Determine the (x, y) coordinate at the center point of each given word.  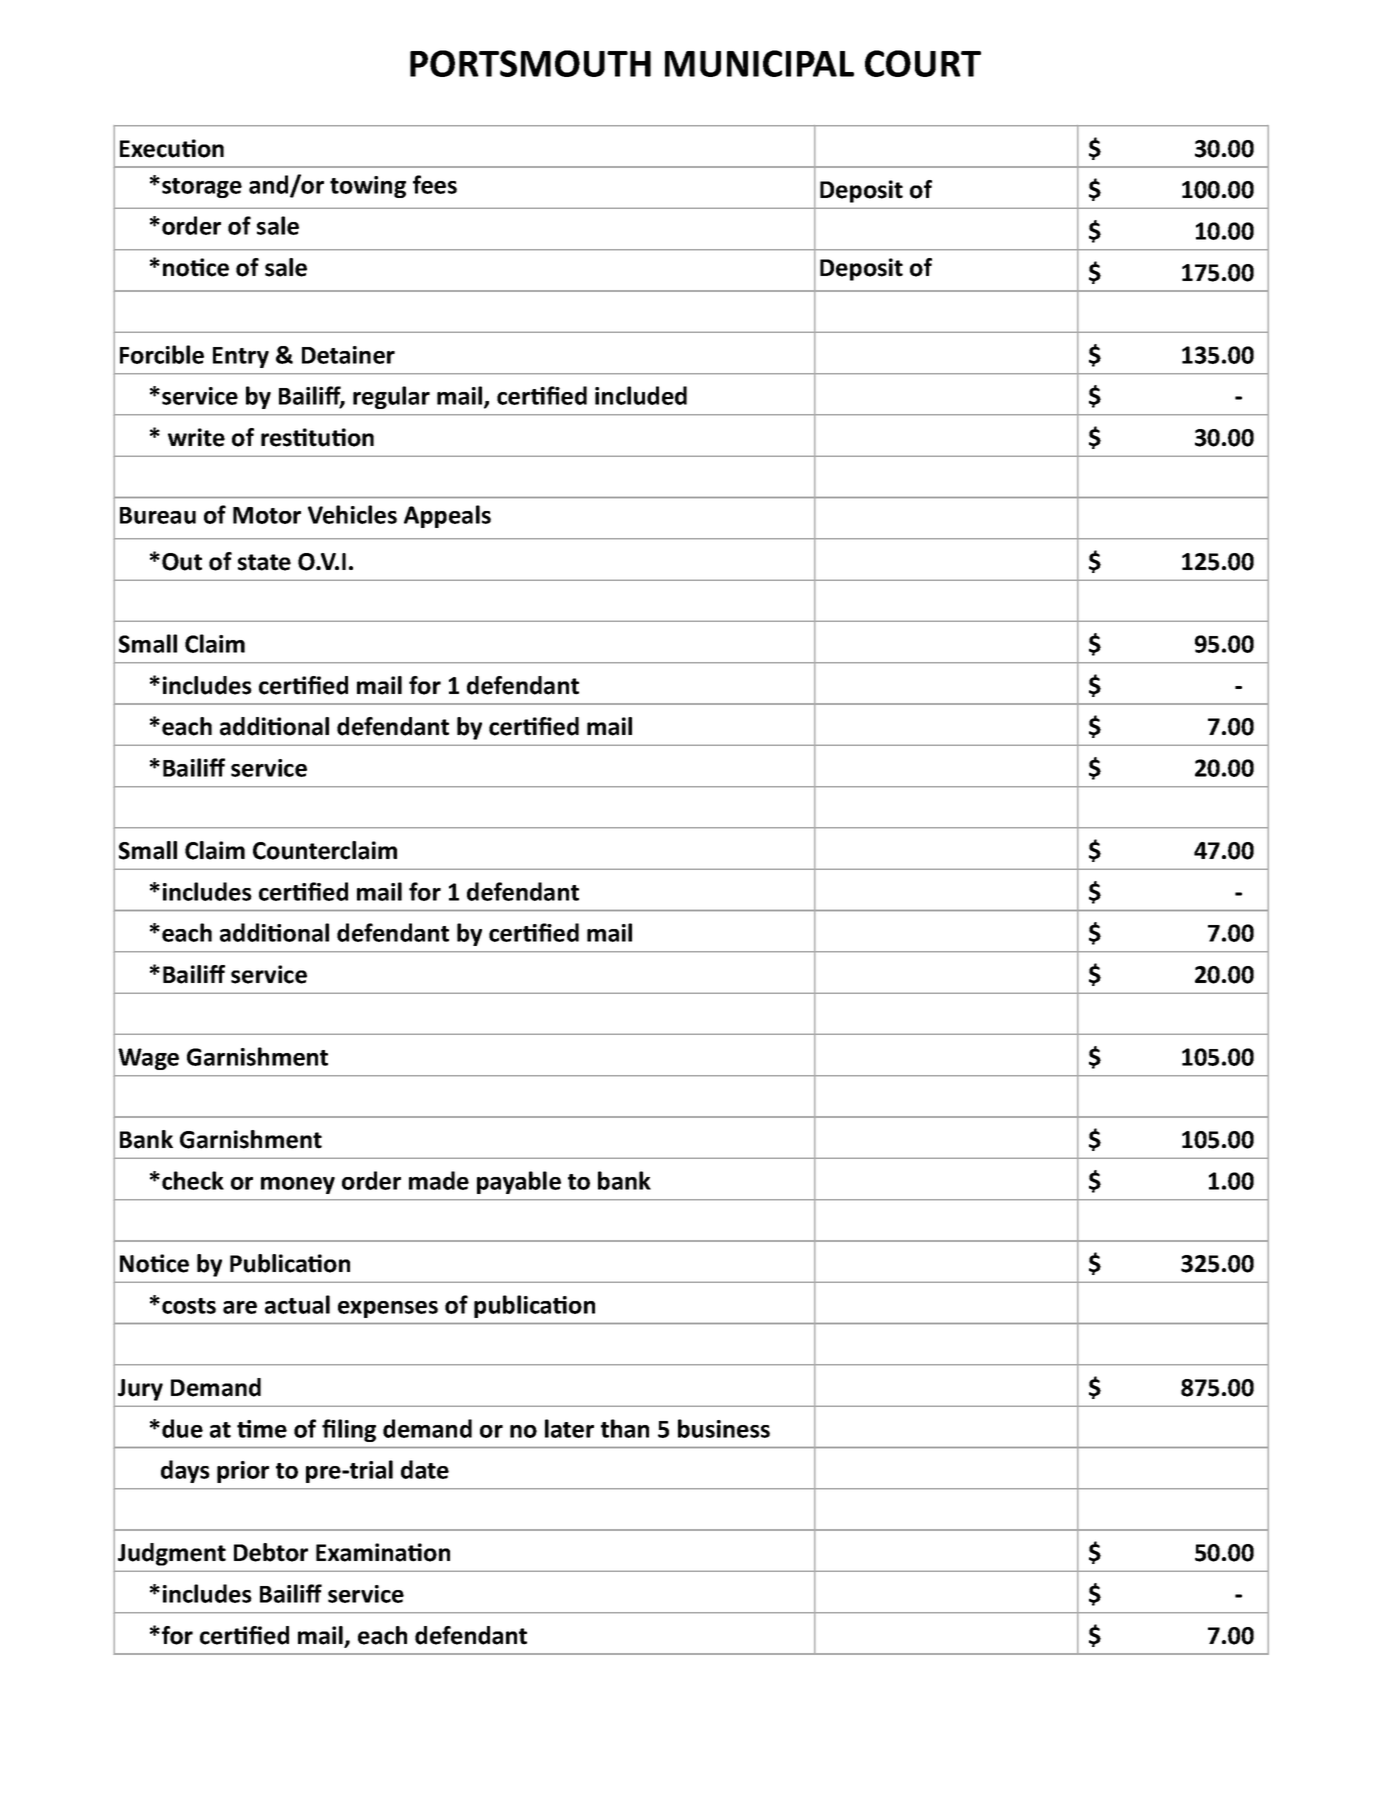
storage (202, 188)
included (641, 395)
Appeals (447, 516)
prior (243, 1472)
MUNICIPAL (759, 63)
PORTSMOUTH (530, 63)
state (264, 562)
